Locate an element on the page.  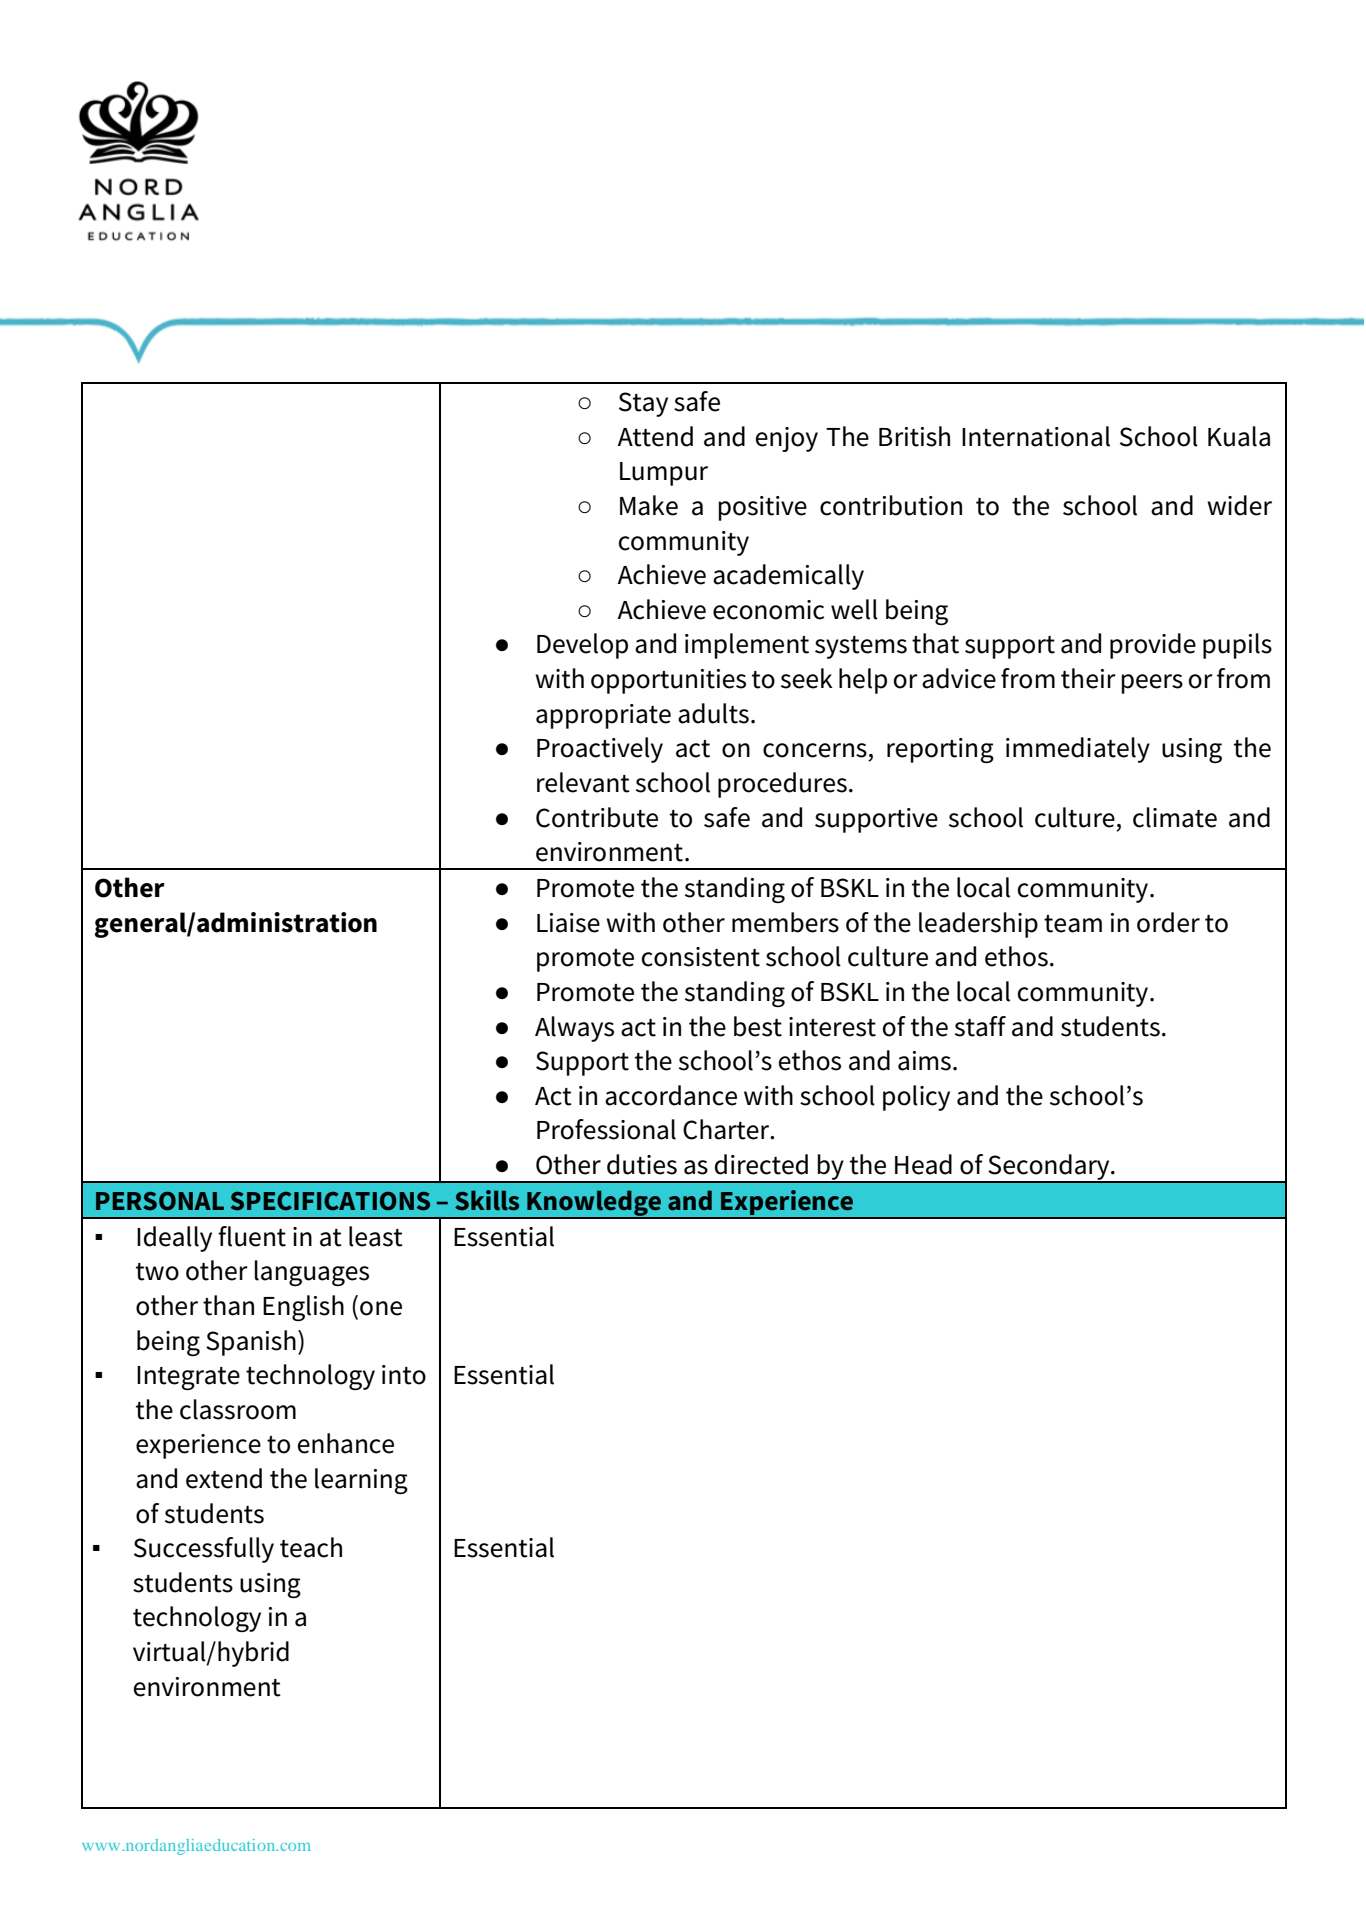
Develop is located at coordinates (582, 646).
